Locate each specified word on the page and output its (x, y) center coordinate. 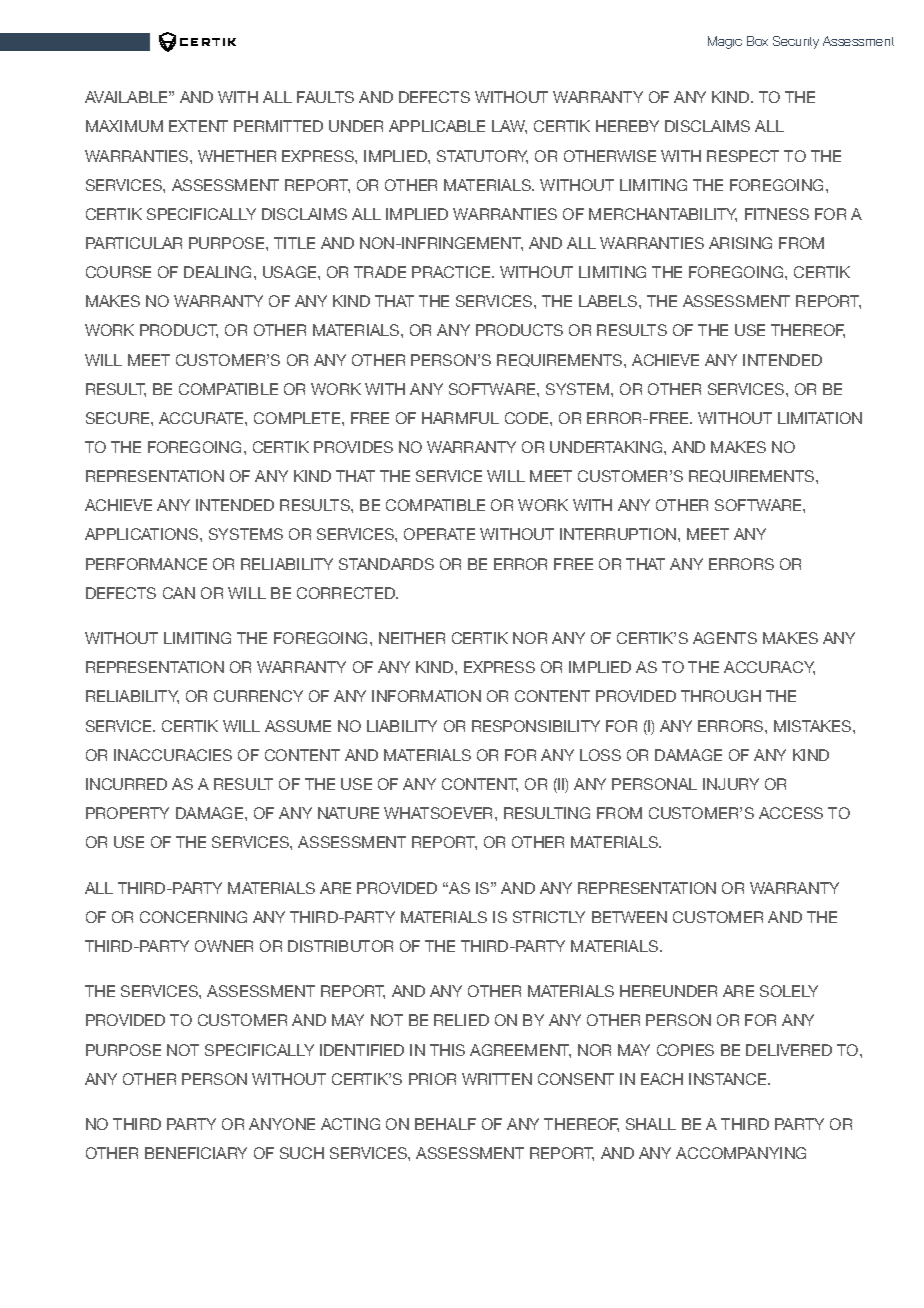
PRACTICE (452, 272)
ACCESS (791, 813)
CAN (179, 593)
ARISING (740, 243)
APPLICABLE (437, 126)
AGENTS (725, 638)
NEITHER (412, 638)
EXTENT (198, 126)
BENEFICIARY (196, 1153)
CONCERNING (193, 917)
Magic (725, 42)
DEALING (219, 272)
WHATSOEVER (440, 813)
